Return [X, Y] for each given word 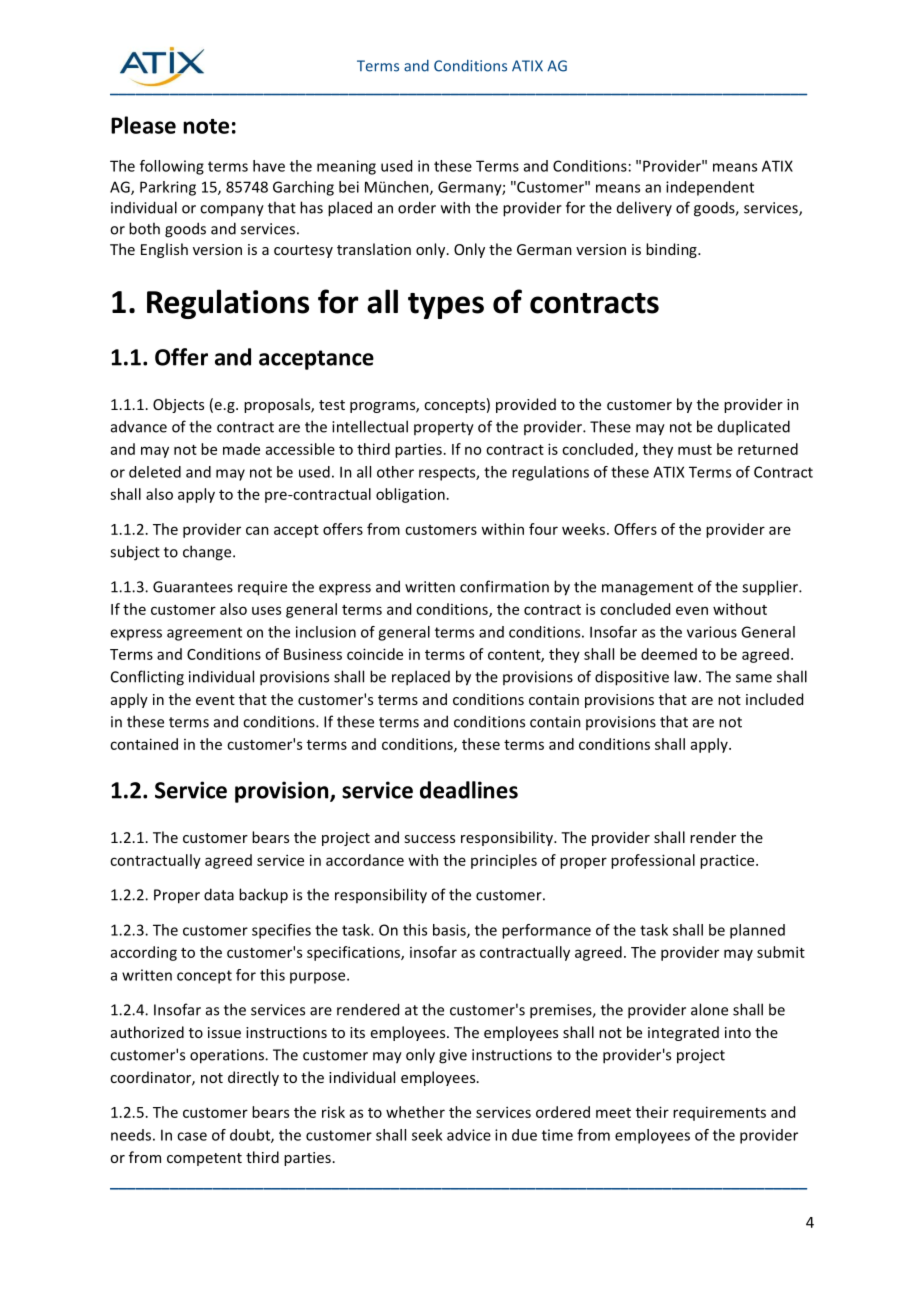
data [219, 894]
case [192, 1136]
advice [469, 1135]
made [241, 449]
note [206, 126]
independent [710, 188]
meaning [346, 167]
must [695, 450]
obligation [410, 495]
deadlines [469, 790]
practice [728, 861]
